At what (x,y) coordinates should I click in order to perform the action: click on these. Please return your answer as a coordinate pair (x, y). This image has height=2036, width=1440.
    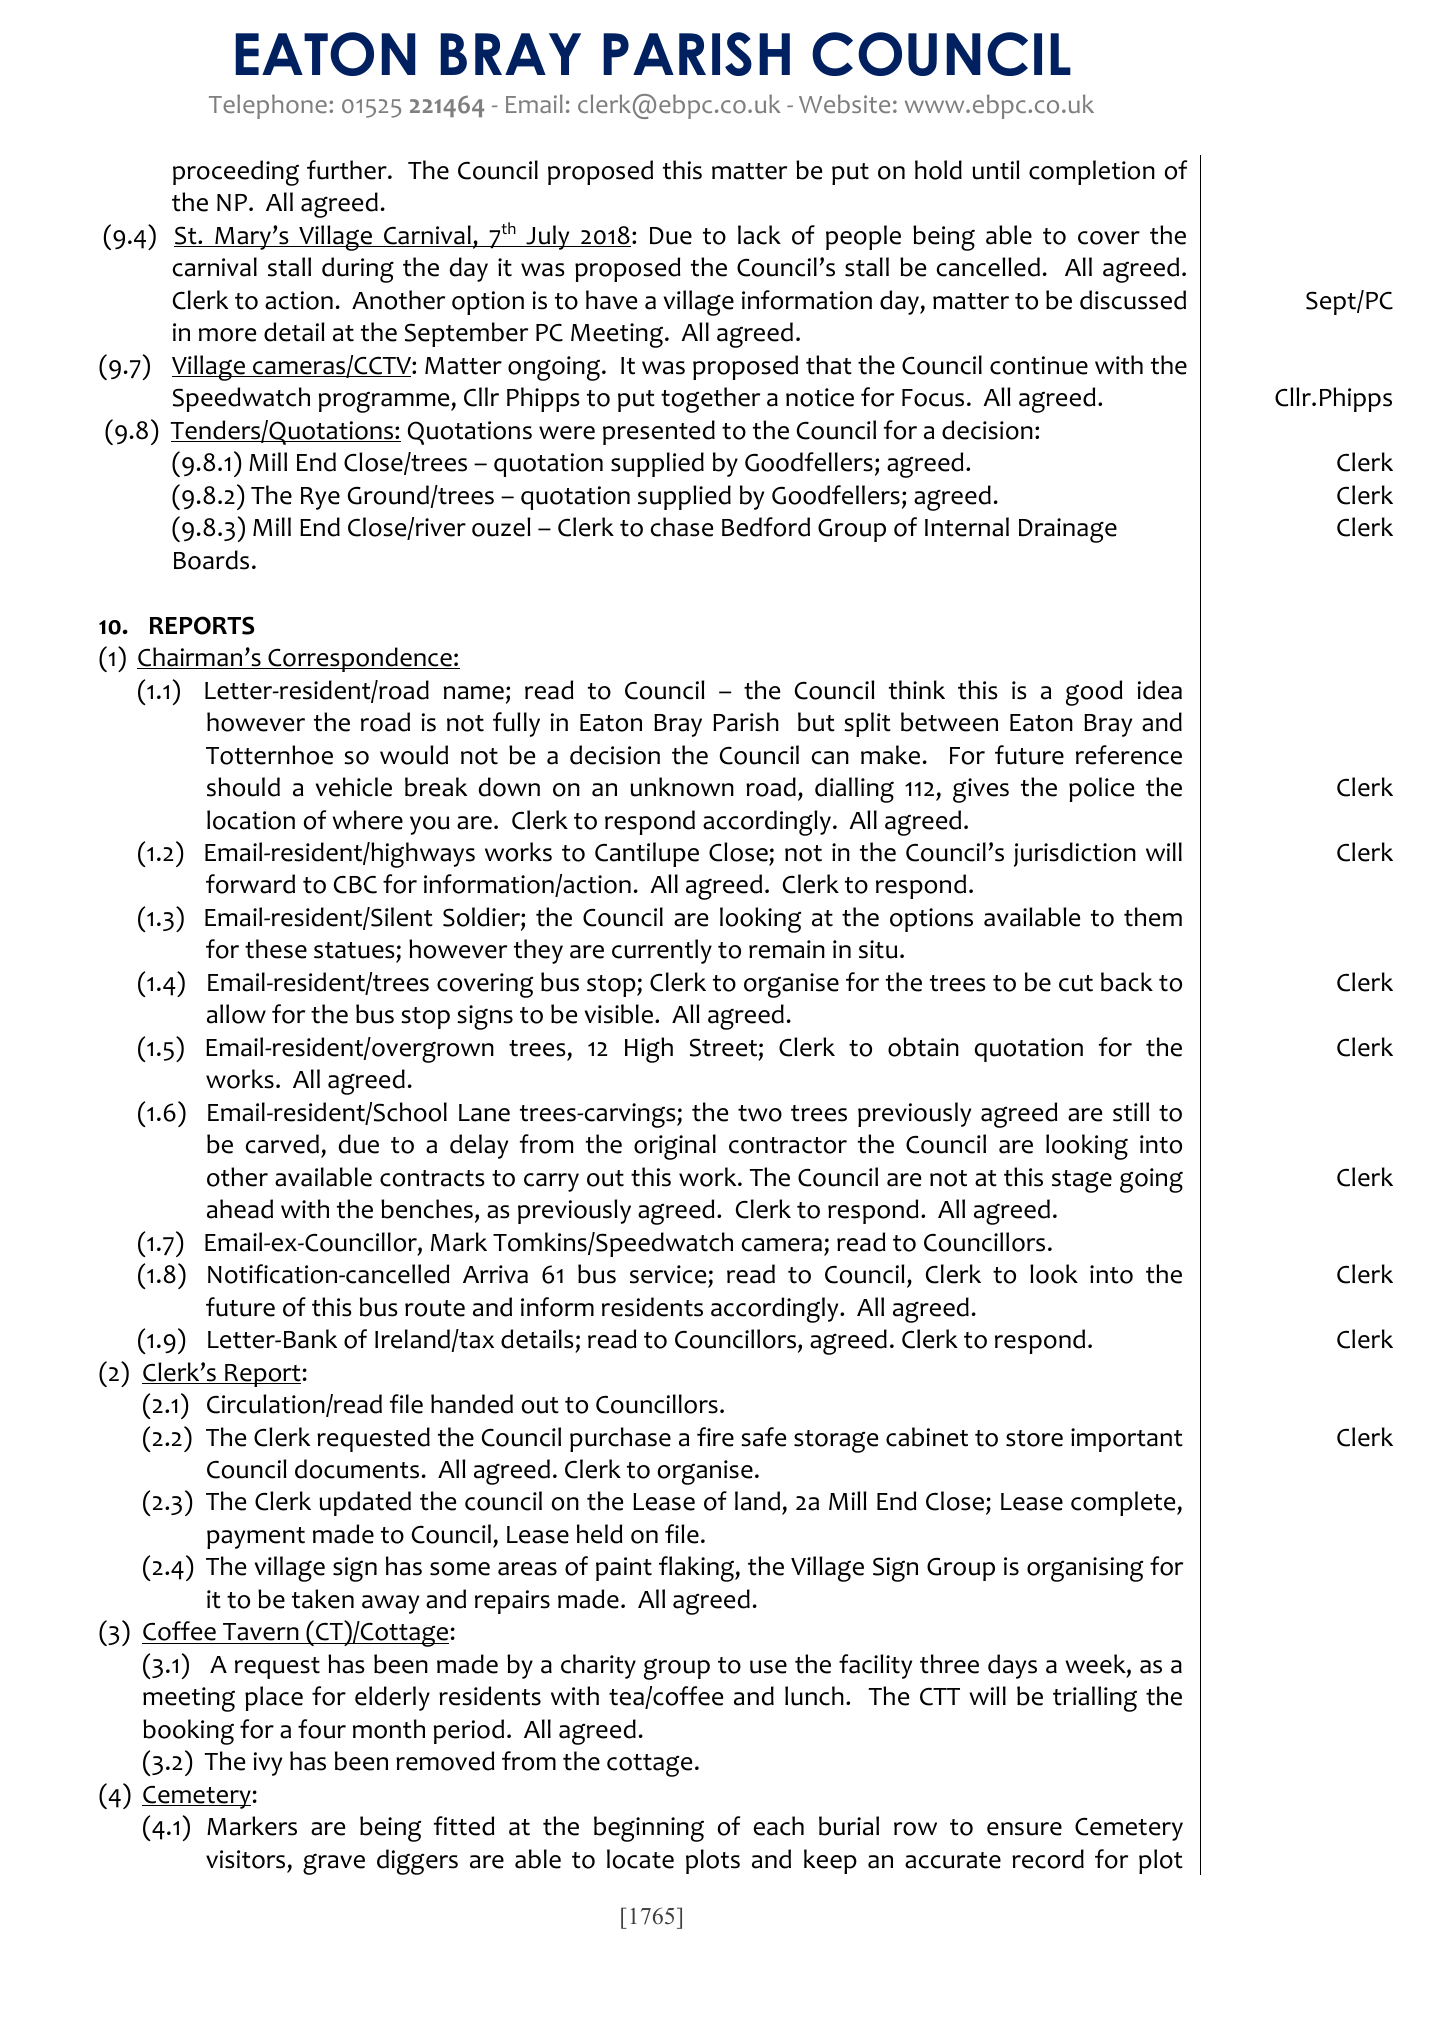
    Looking at the image, I should click on (276, 949).
